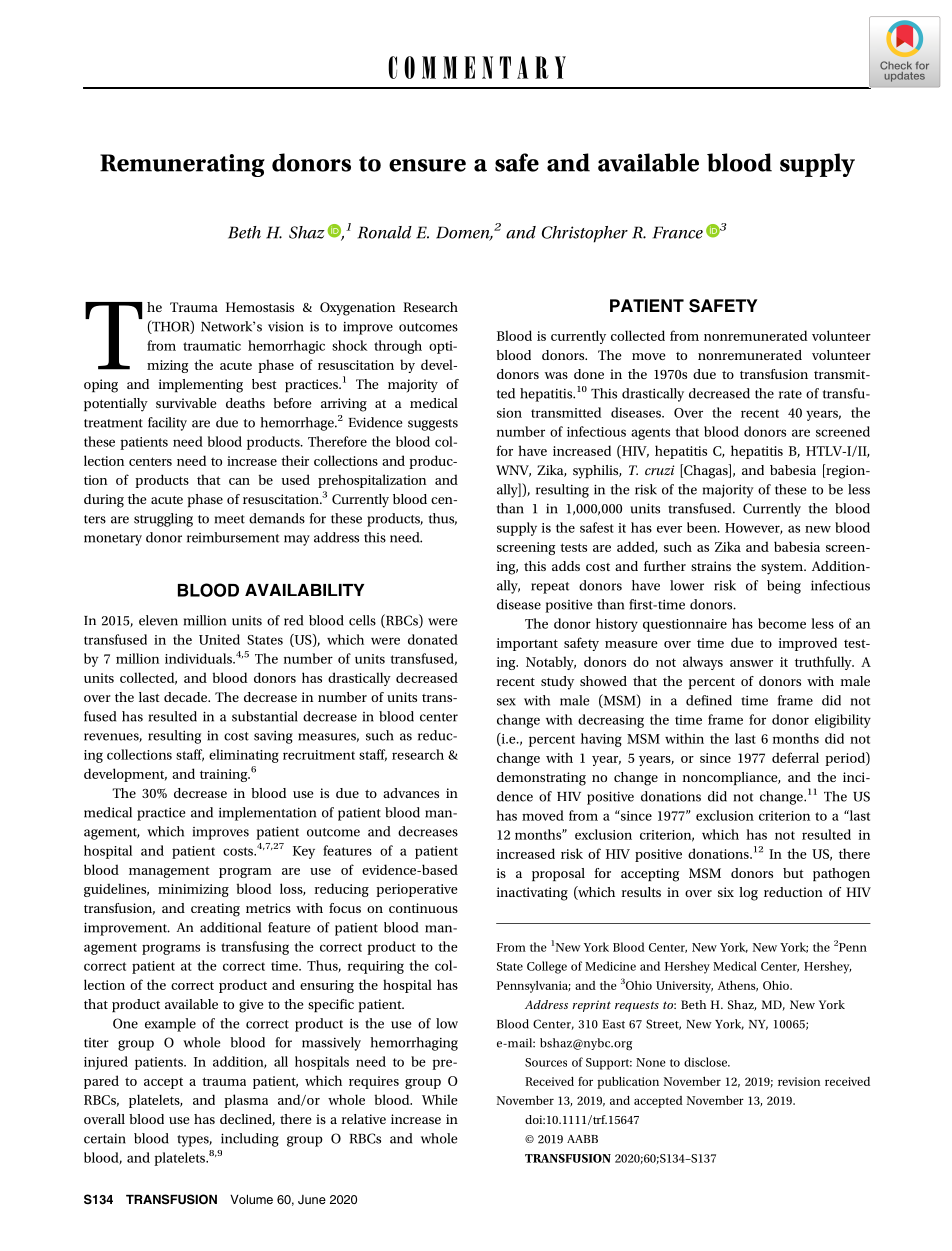 This document has height=1251, width=952. Describe the element at coordinates (678, 232) in the document. I see `France` at that location.
